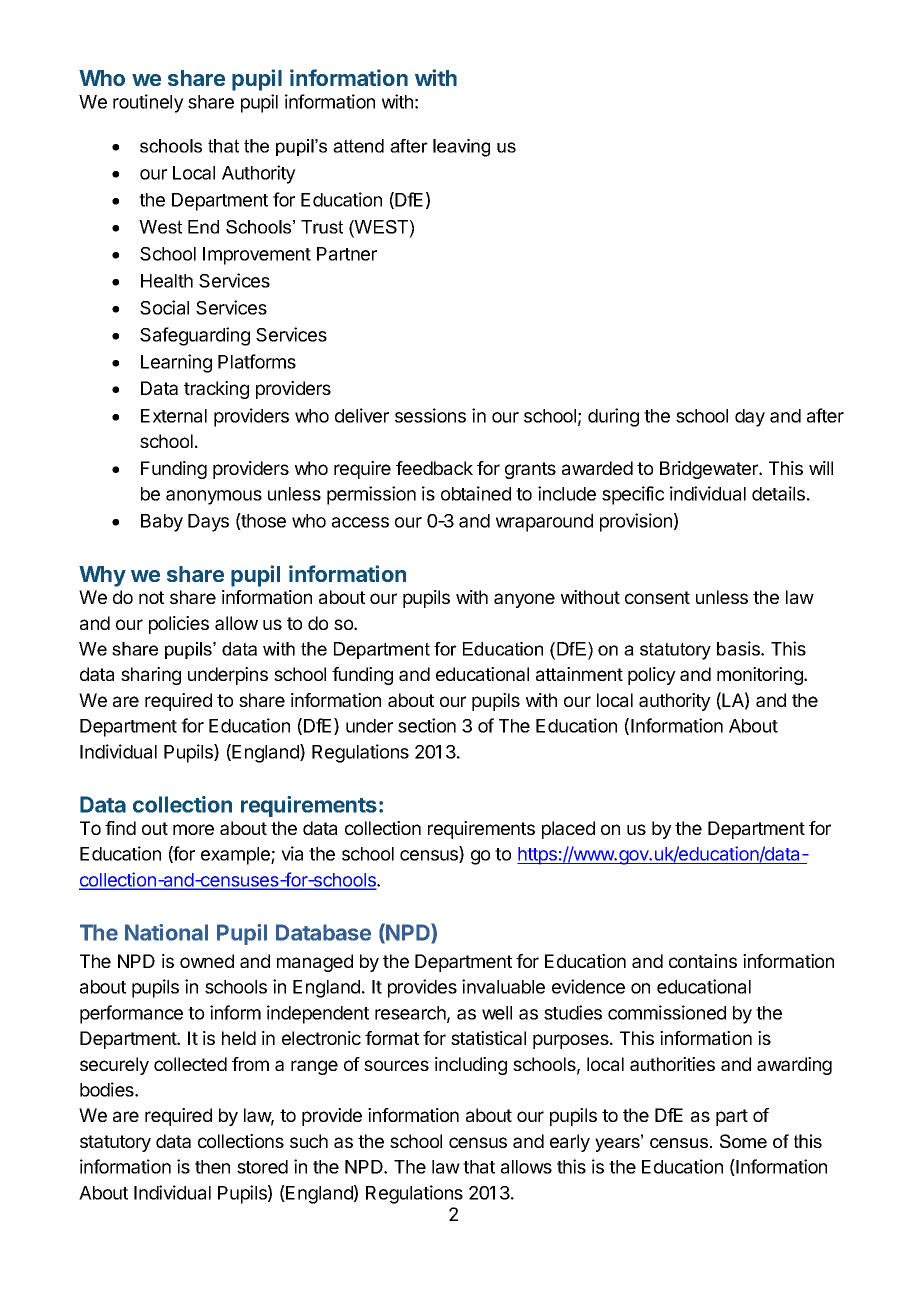  I want to click on then, so click(212, 1167).
